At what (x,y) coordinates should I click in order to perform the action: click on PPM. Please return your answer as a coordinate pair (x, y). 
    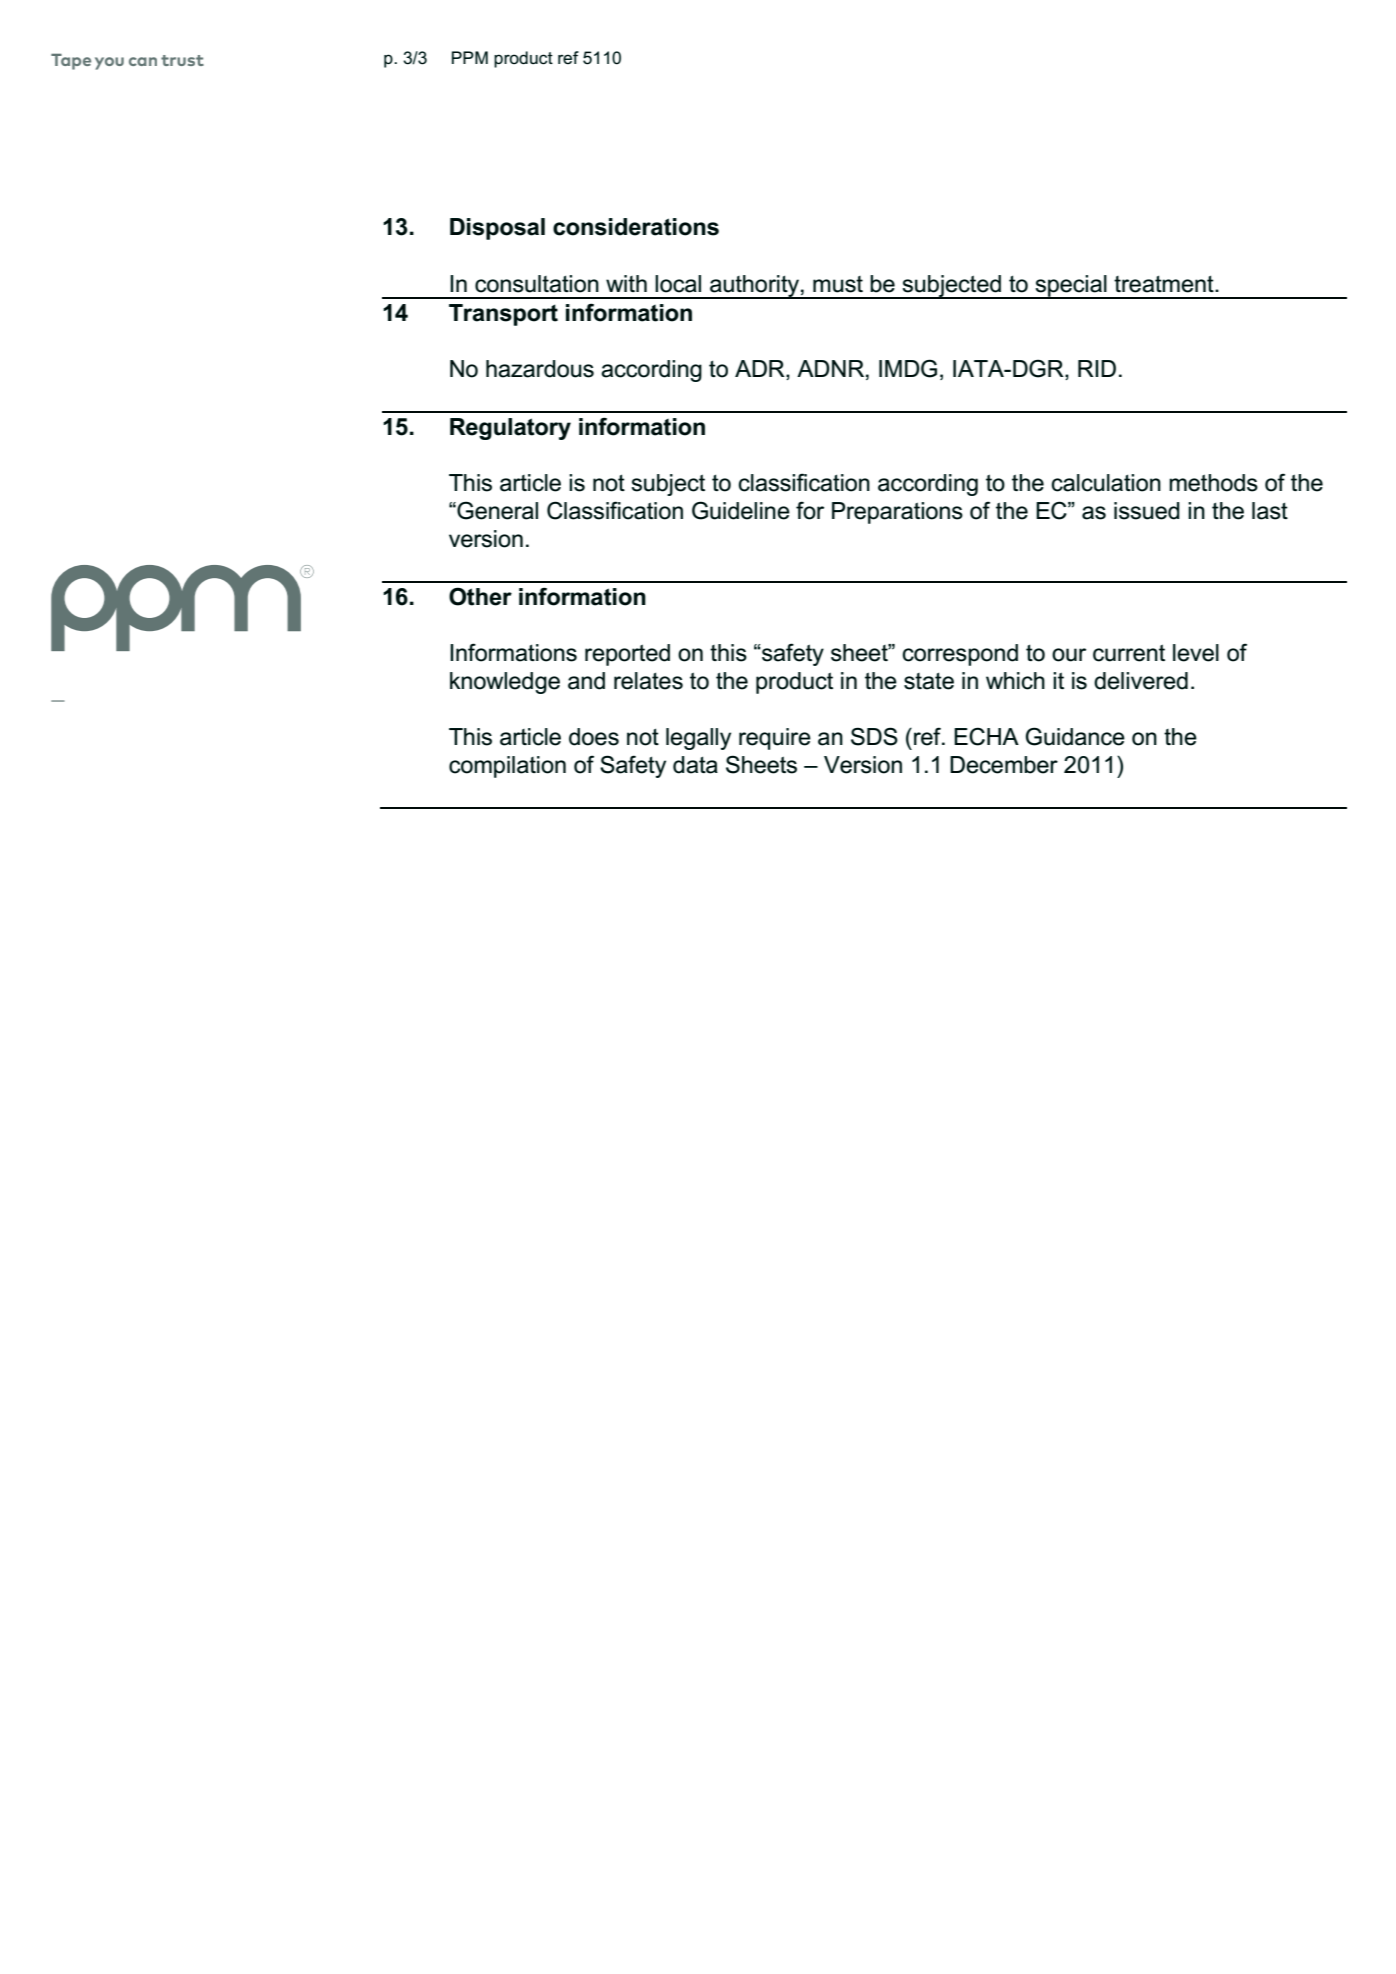
    Looking at the image, I should click on (470, 57).
